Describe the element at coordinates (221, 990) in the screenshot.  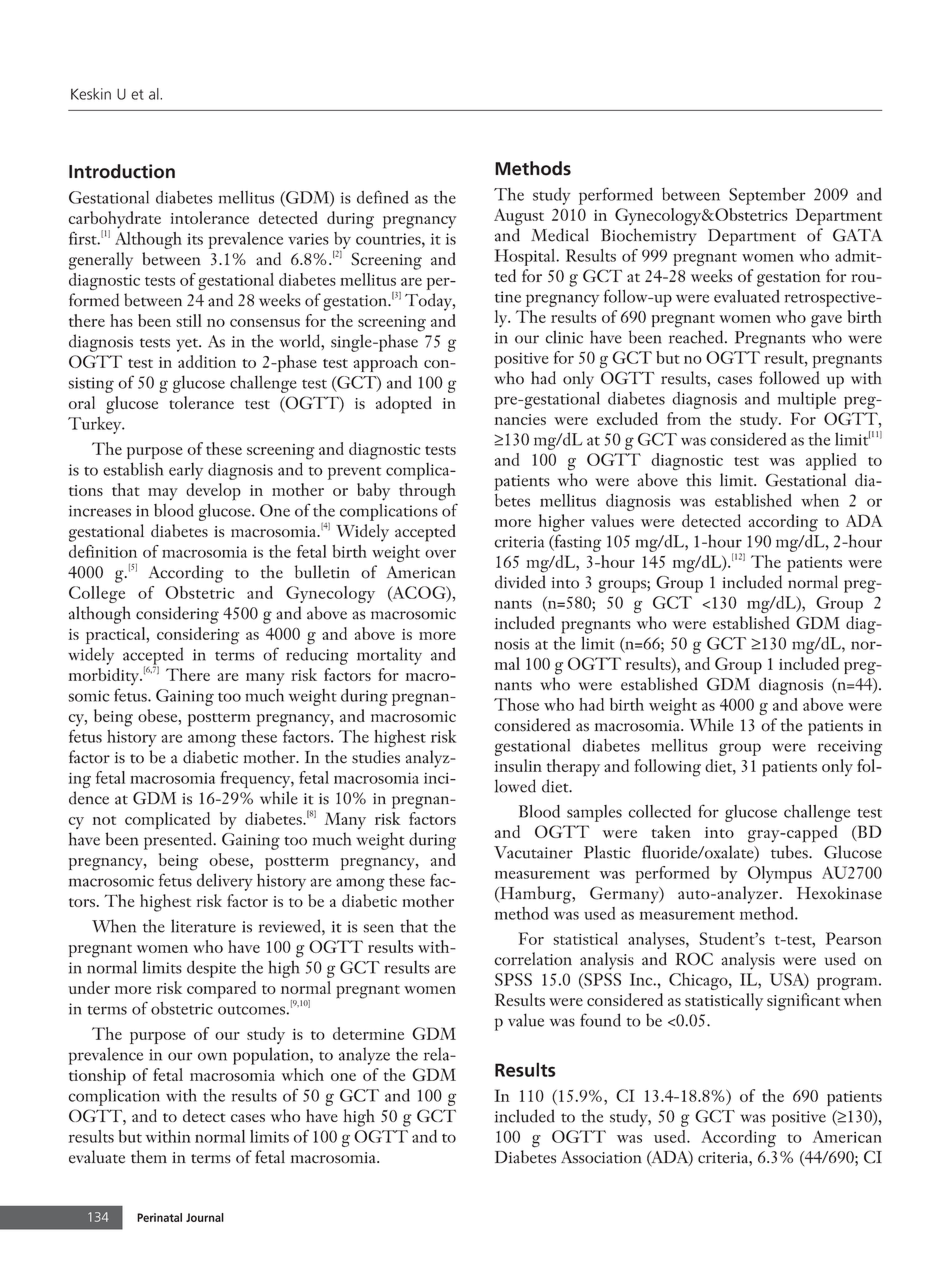
I see `compared` at that location.
